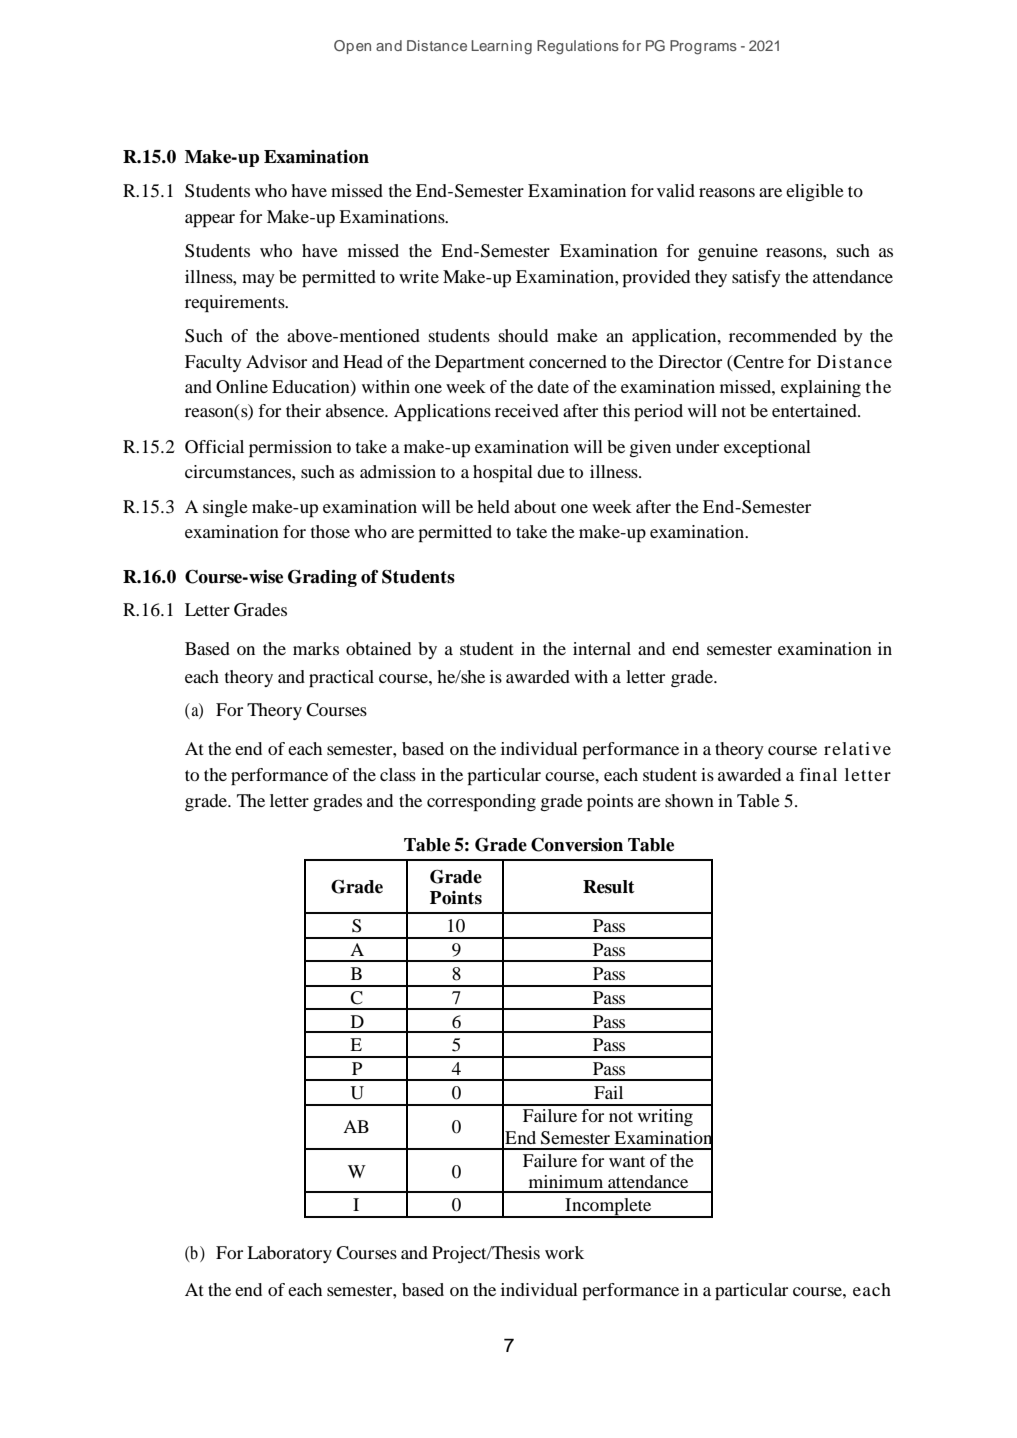  Describe the element at coordinates (352, 47) in the image. I see `Open` at that location.
